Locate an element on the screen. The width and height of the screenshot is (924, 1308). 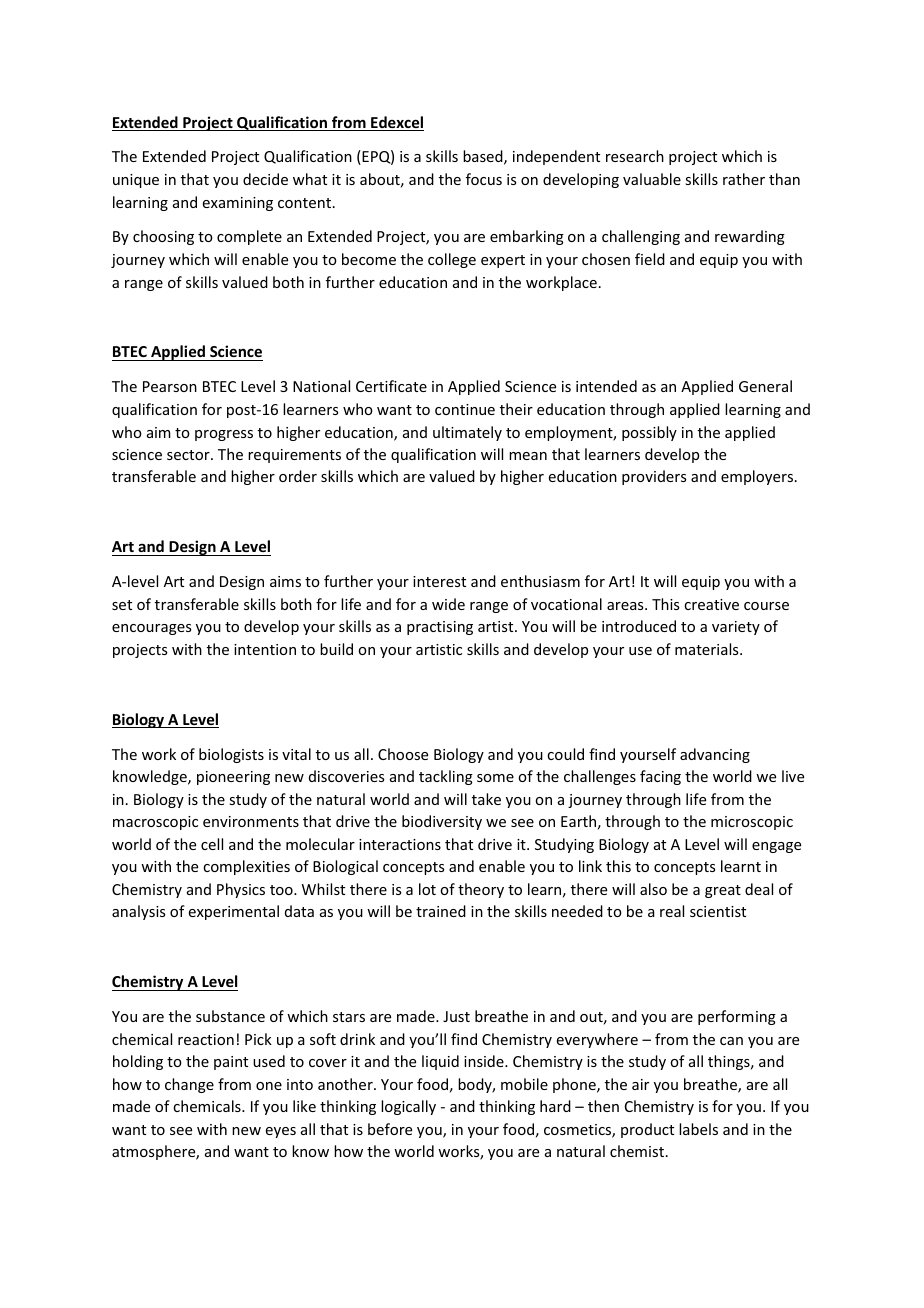
materials is located at coordinates (708, 649).
